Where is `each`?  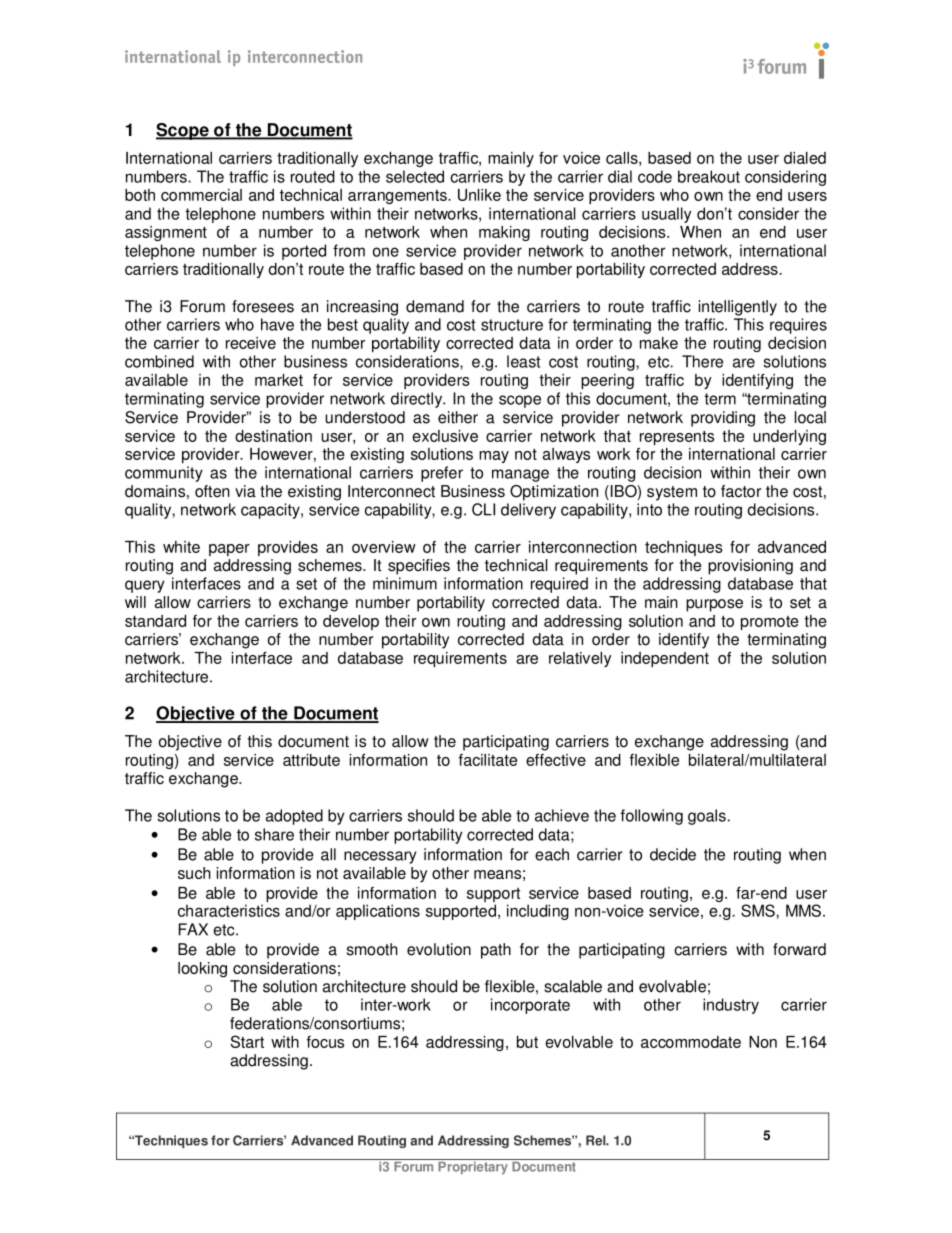 each is located at coordinates (552, 854).
